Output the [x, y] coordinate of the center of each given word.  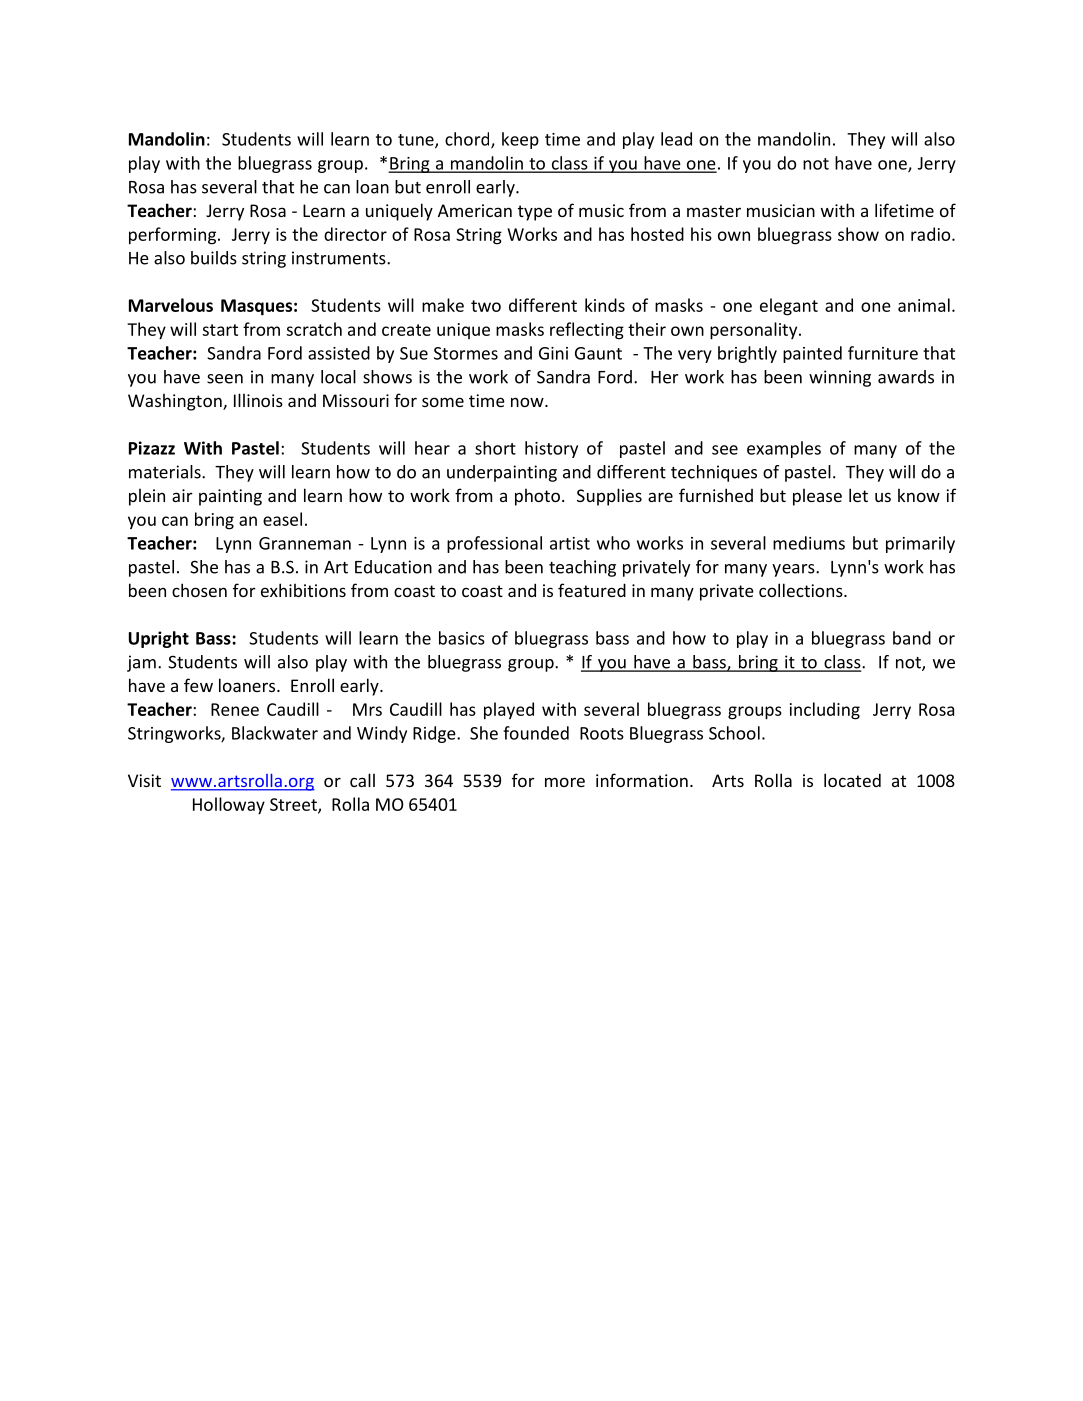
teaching [582, 568]
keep [520, 140]
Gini [553, 353]
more [565, 782]
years [794, 570]
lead [676, 139]
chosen [199, 590]
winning [840, 378]
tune [417, 141]
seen [225, 379]
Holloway [229, 805]
